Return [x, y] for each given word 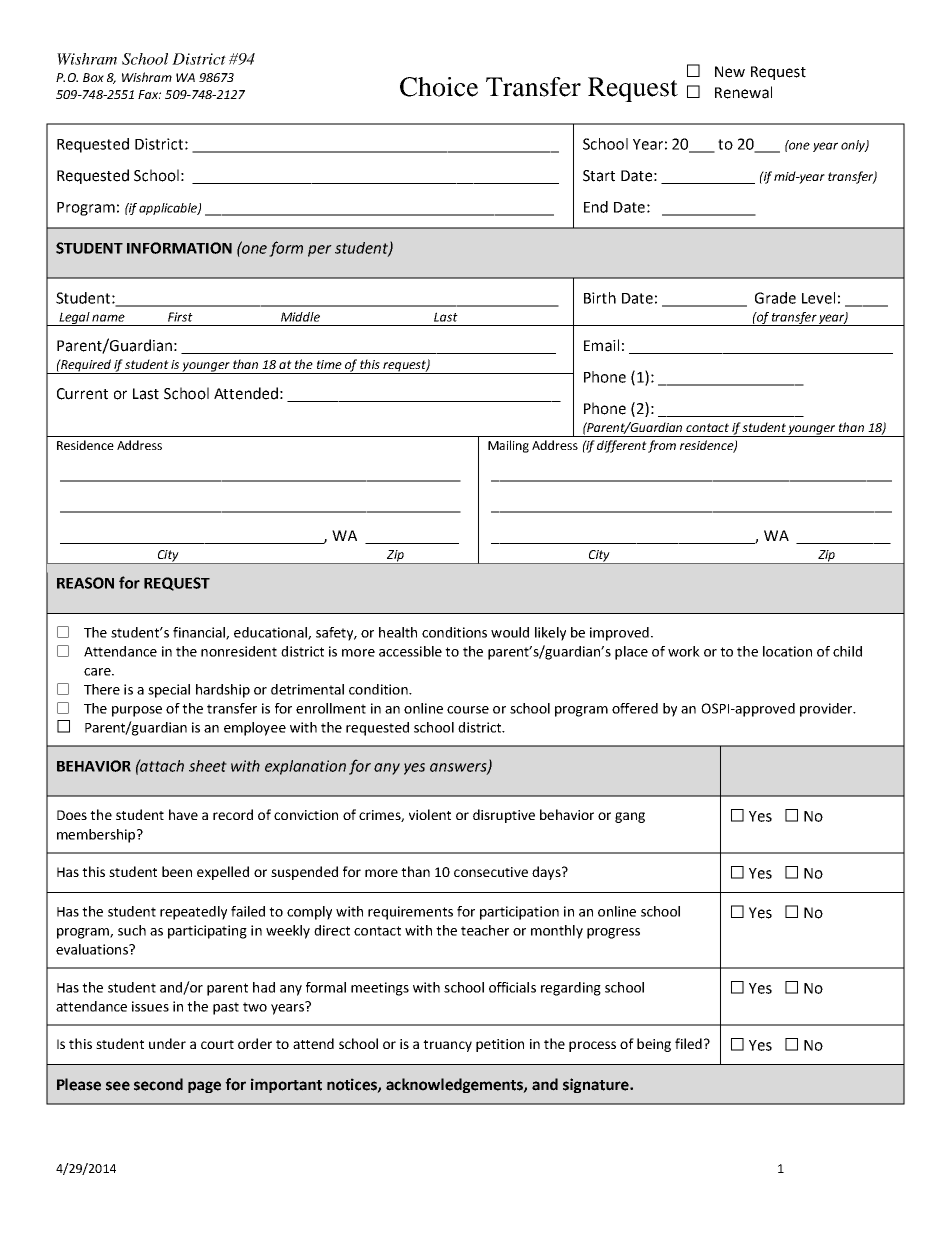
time [329, 364]
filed [688, 1043]
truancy [447, 1046]
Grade [775, 298]
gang [630, 817]
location [787, 651]
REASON [85, 583]
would [510, 632]
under [167, 1043]
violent [430, 814]
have [183, 814]
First [180, 317]
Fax [149, 94]
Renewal [743, 92]
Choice [439, 87]
